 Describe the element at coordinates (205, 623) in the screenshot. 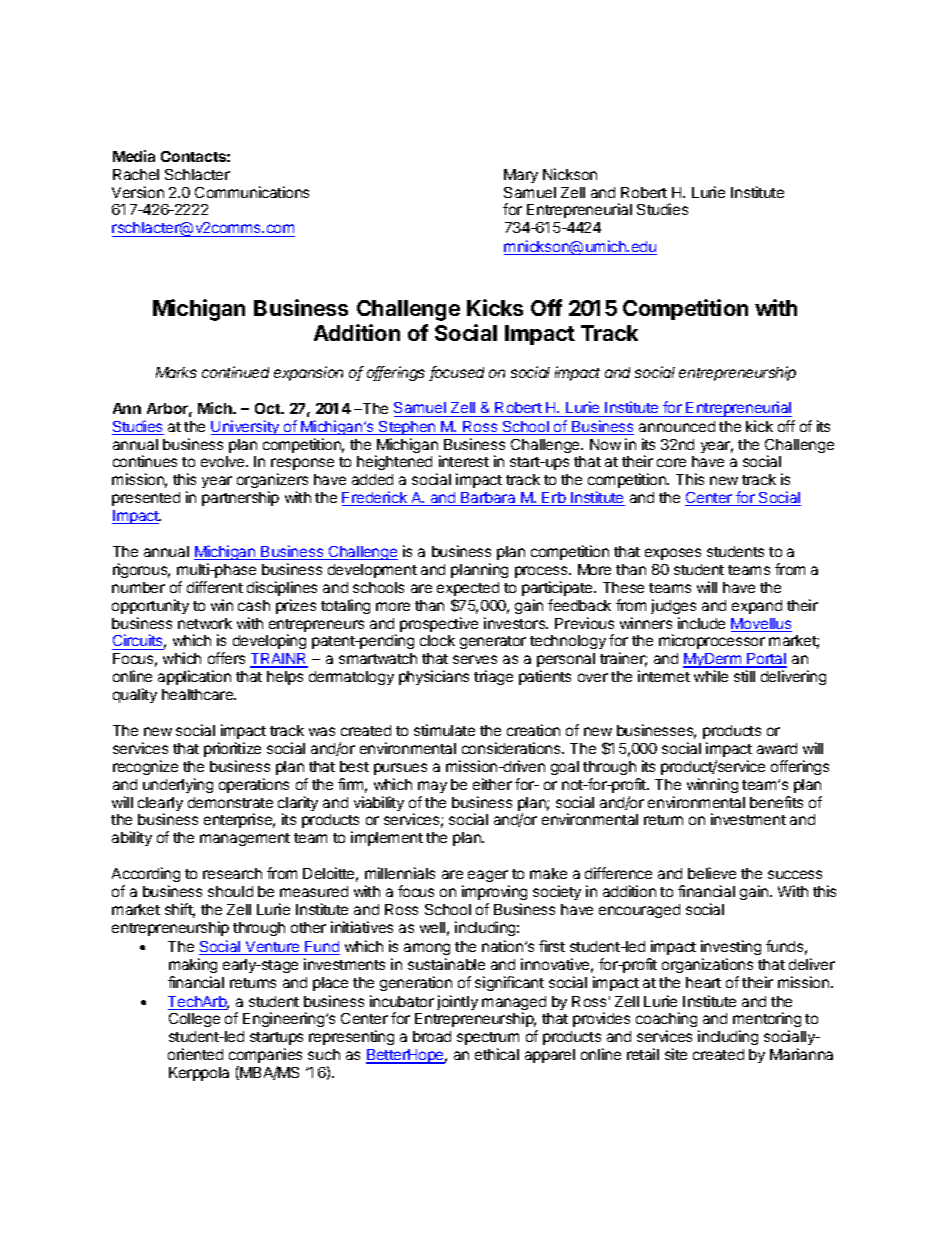

I see `network` at that location.
